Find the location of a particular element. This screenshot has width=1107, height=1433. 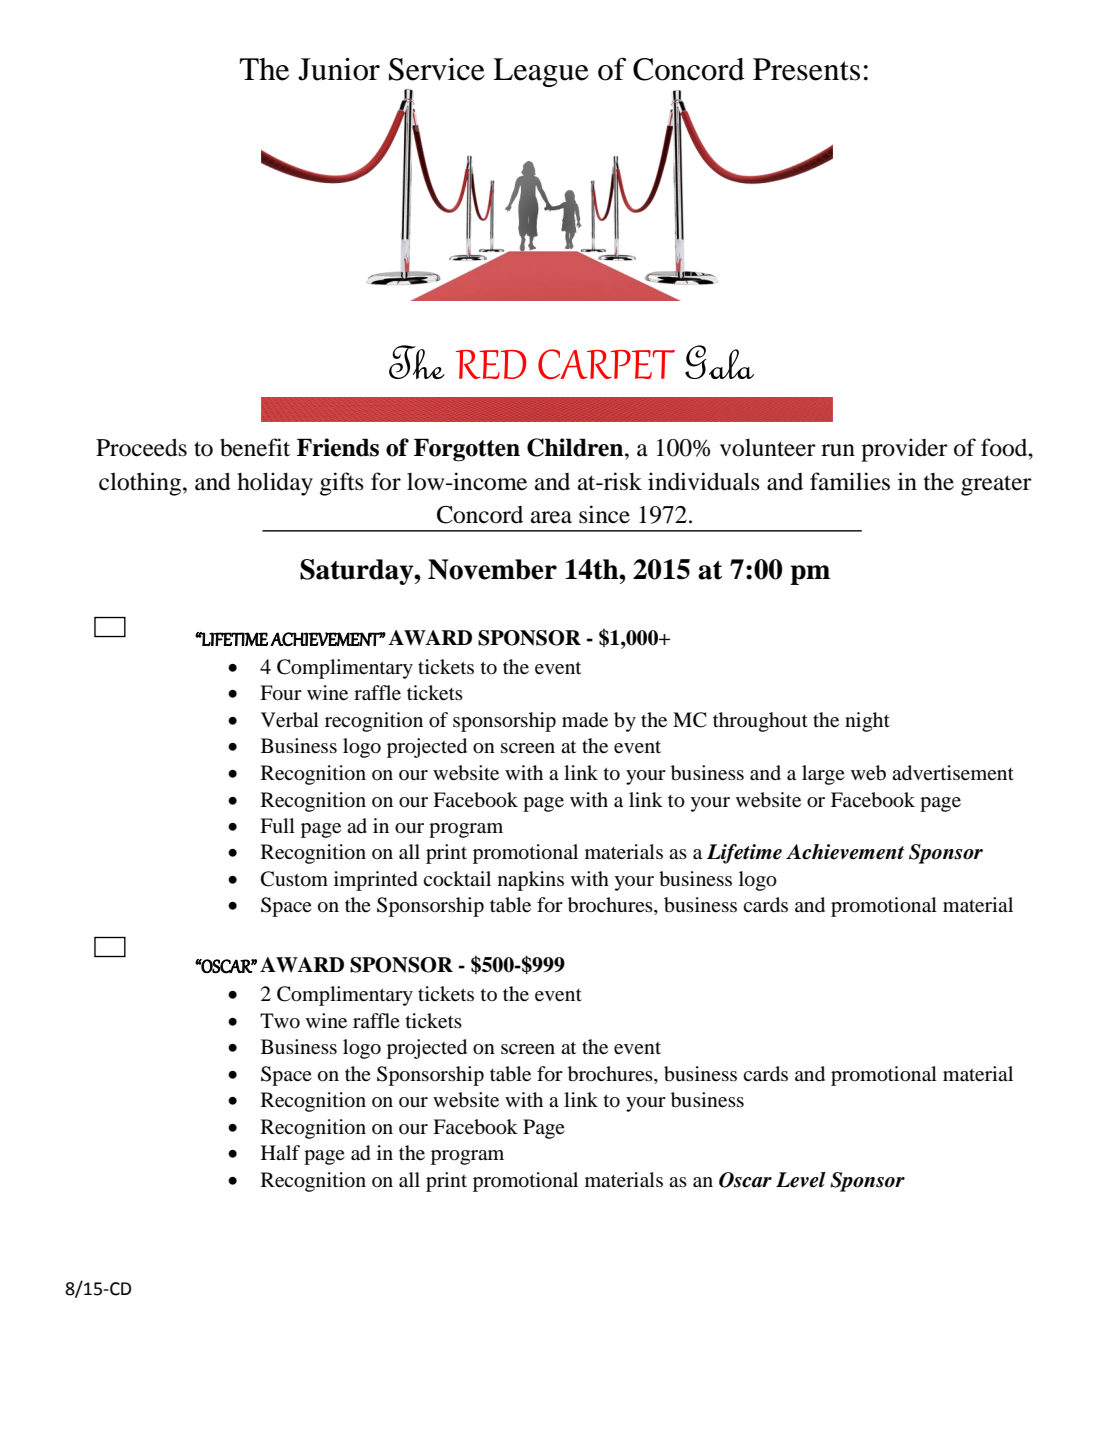

League is located at coordinates (541, 72).
